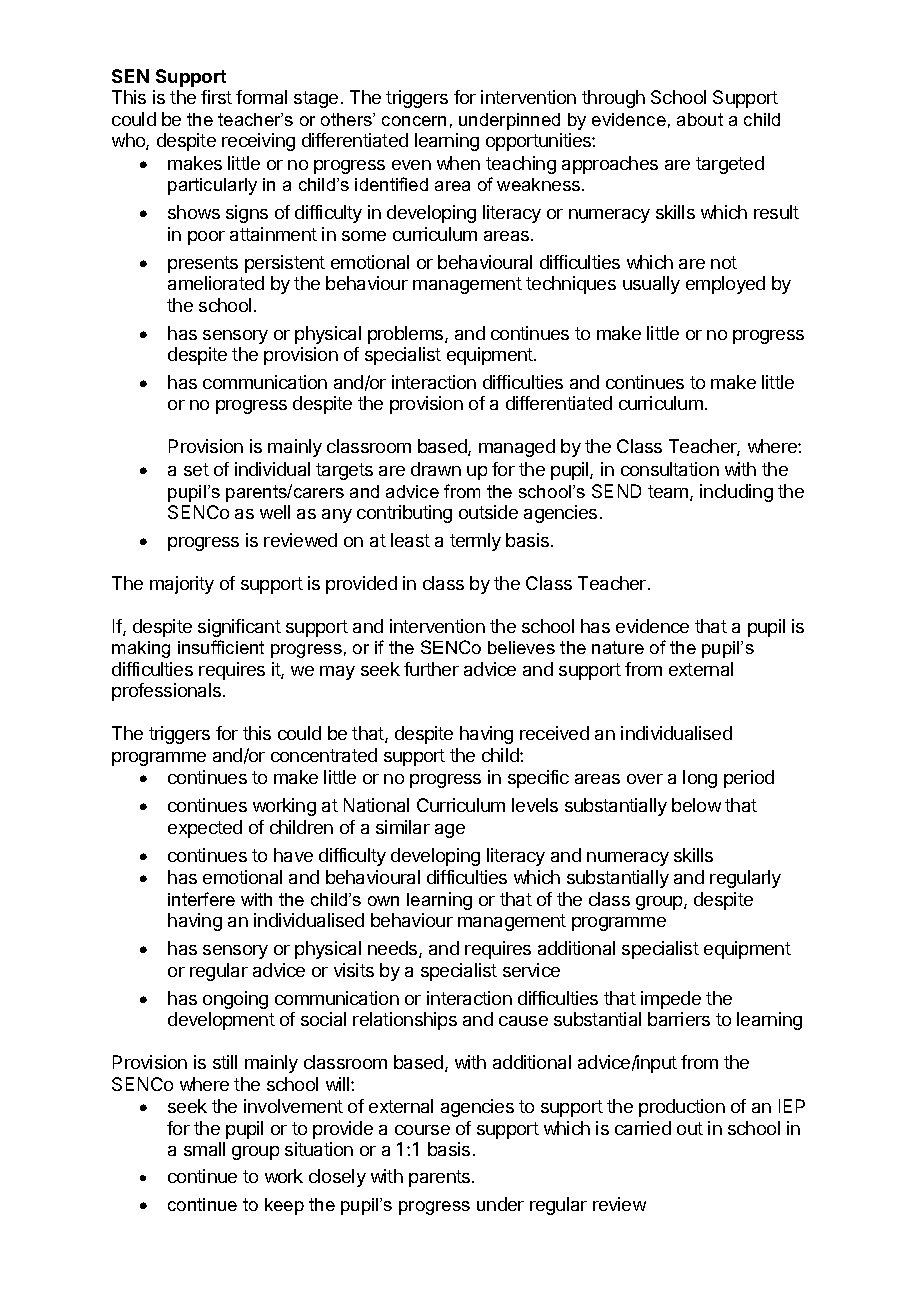 This document has width=924, height=1308. I want to click on production, so click(682, 1108).
